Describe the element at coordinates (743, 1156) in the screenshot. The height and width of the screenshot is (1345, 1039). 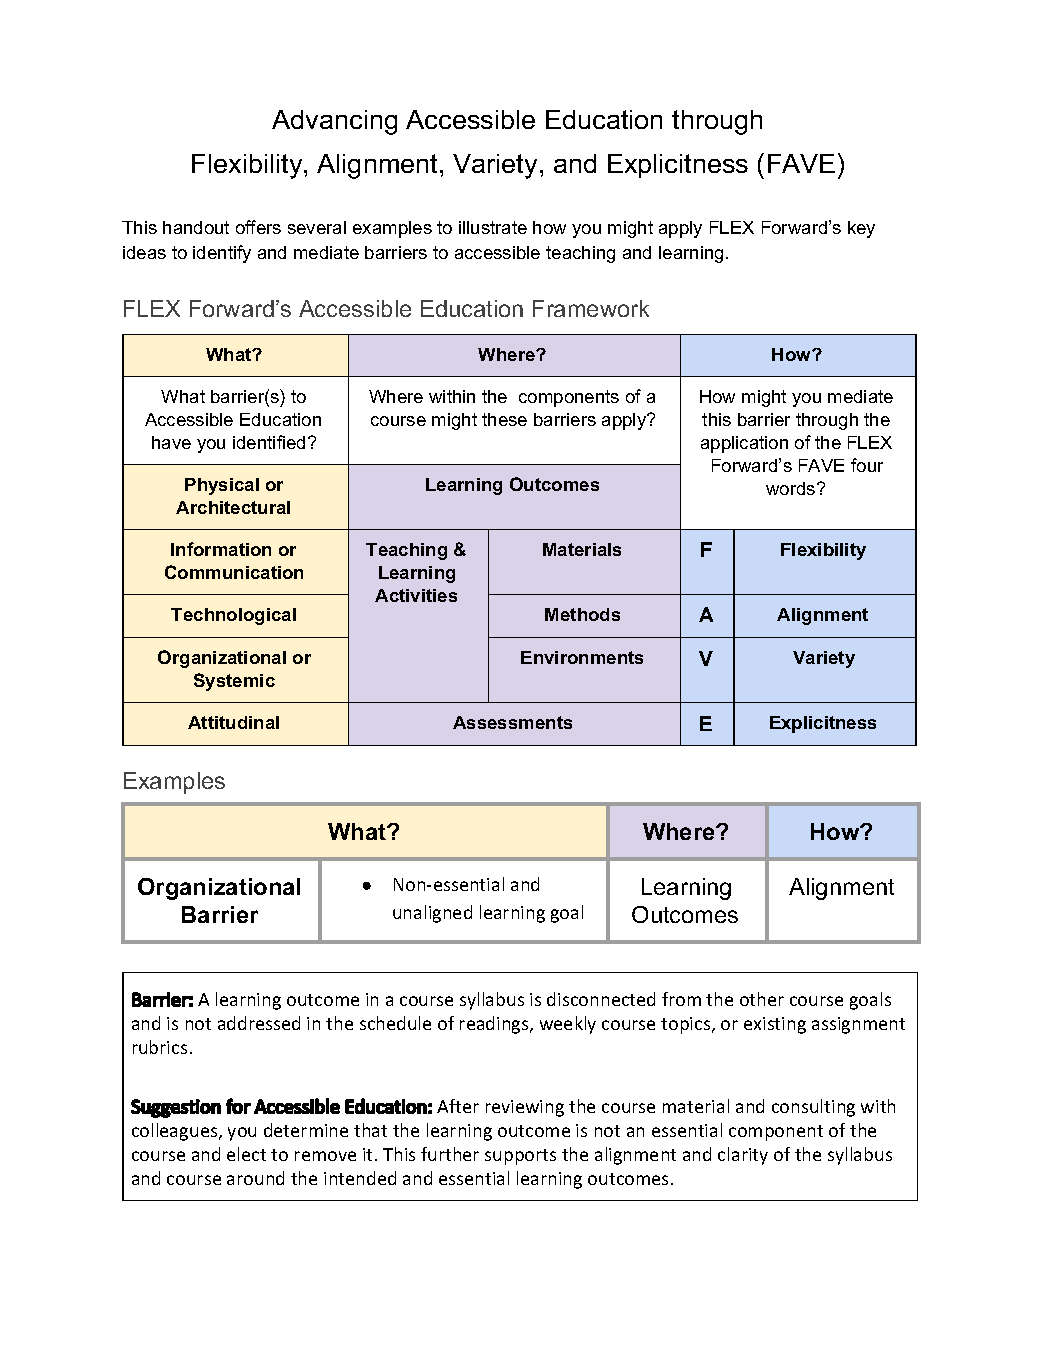
I see `clarity` at that location.
